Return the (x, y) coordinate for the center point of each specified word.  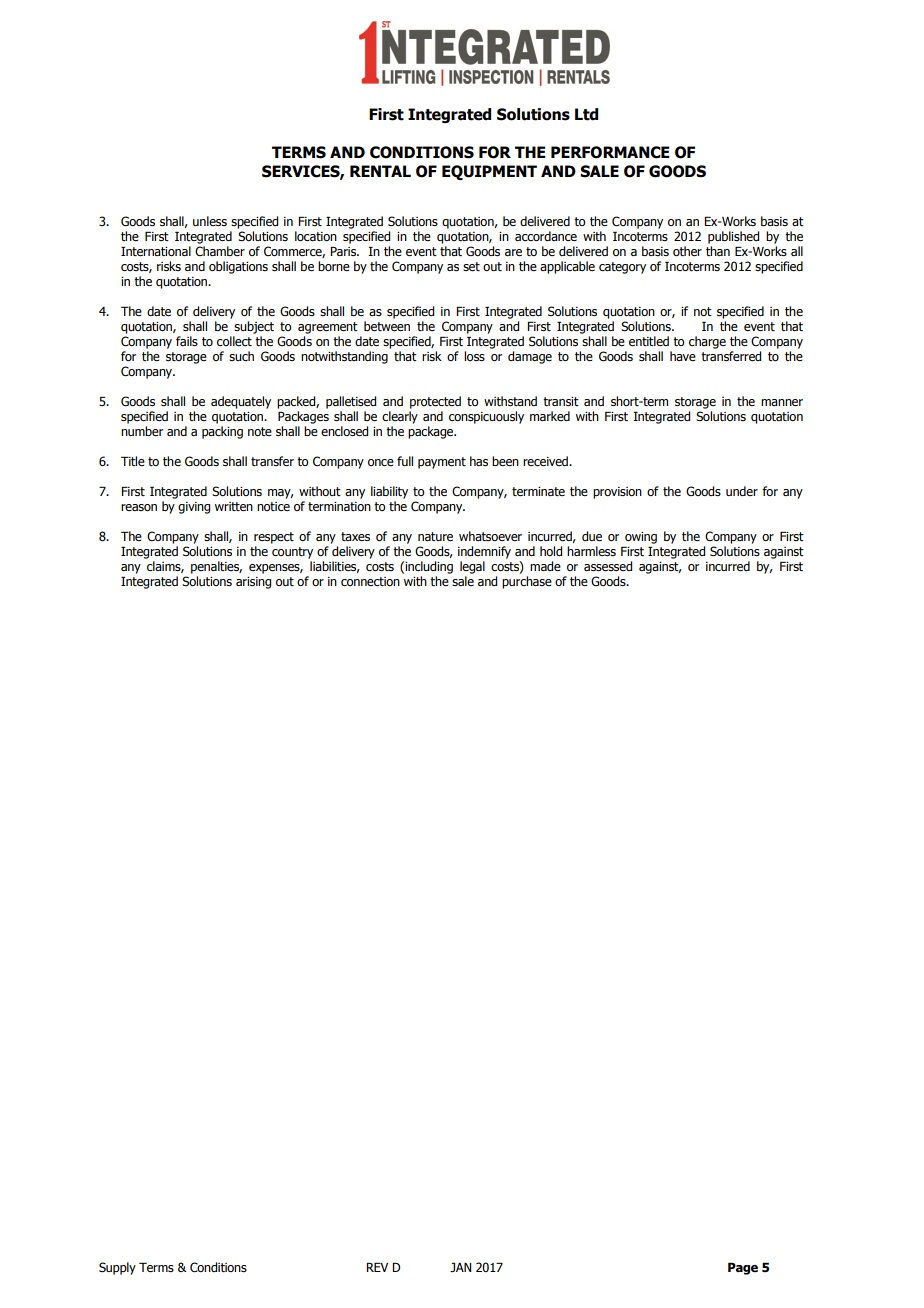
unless (210, 221)
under (742, 491)
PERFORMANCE (610, 152)
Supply (117, 1268)
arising (253, 583)
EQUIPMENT (489, 172)
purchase (527, 582)
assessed (608, 566)
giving (194, 508)
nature (435, 537)
